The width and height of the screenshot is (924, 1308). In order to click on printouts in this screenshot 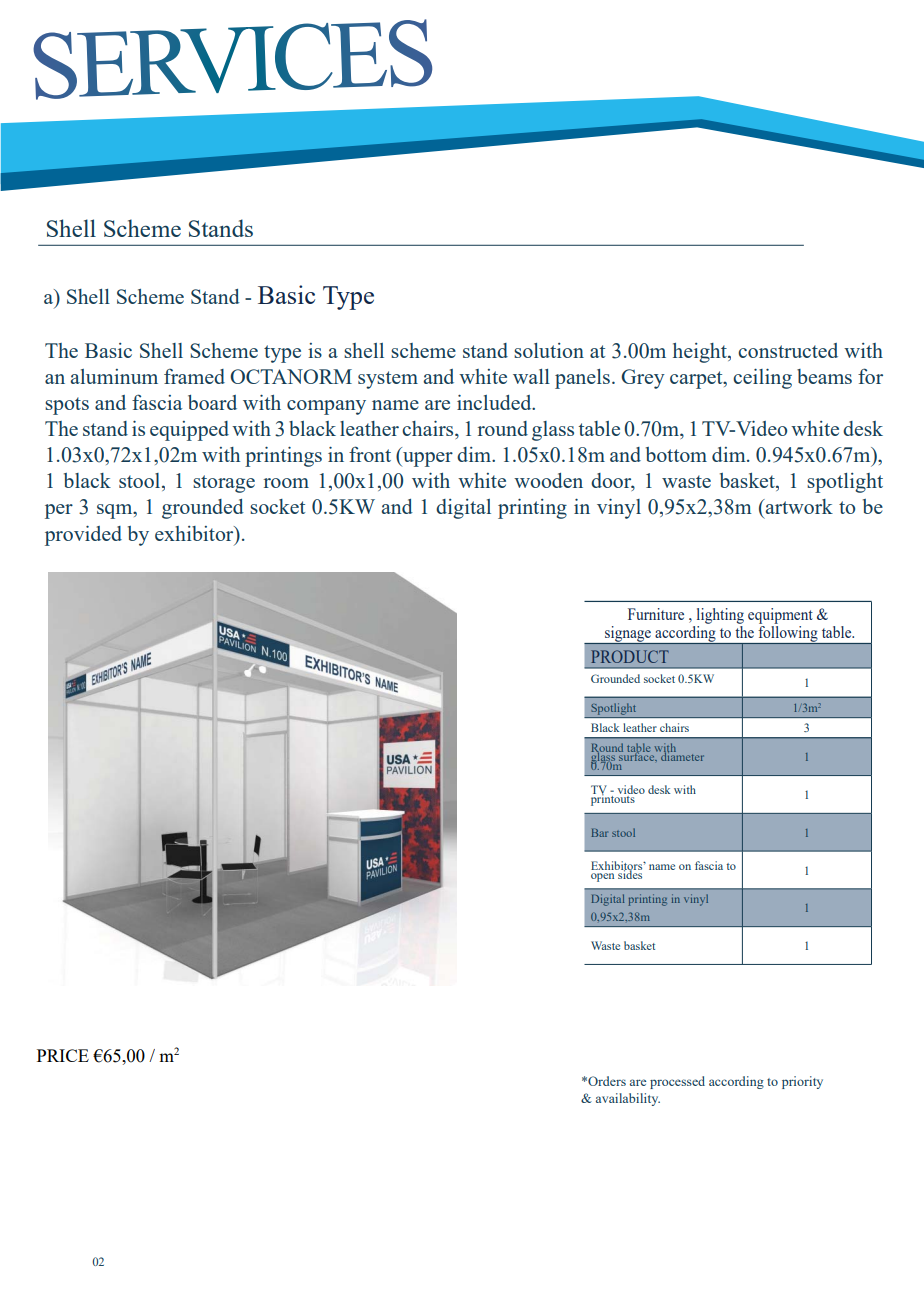, I will do `click(614, 799)`.
